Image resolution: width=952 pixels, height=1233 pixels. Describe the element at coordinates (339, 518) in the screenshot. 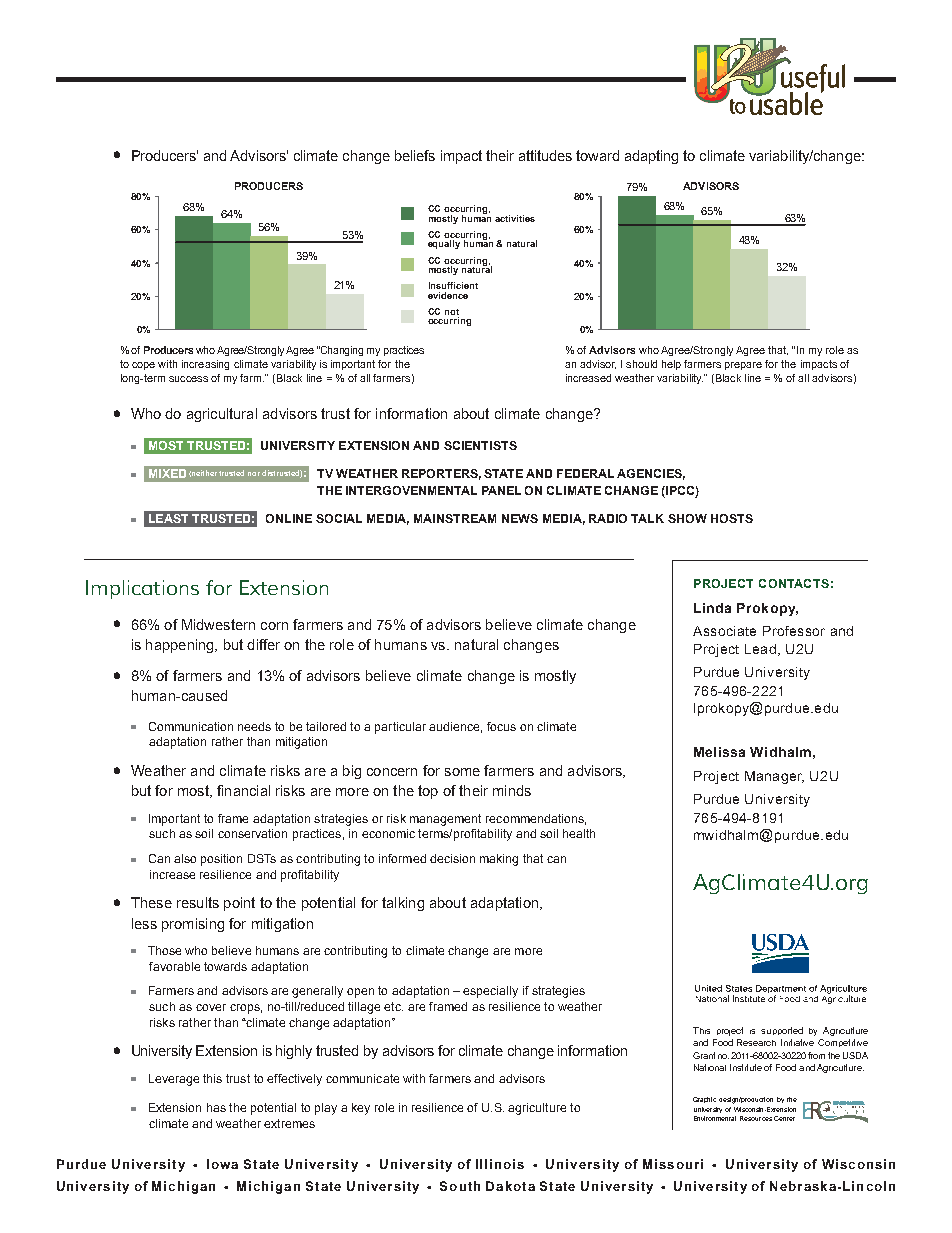

I see `SOCIAL` at that location.
